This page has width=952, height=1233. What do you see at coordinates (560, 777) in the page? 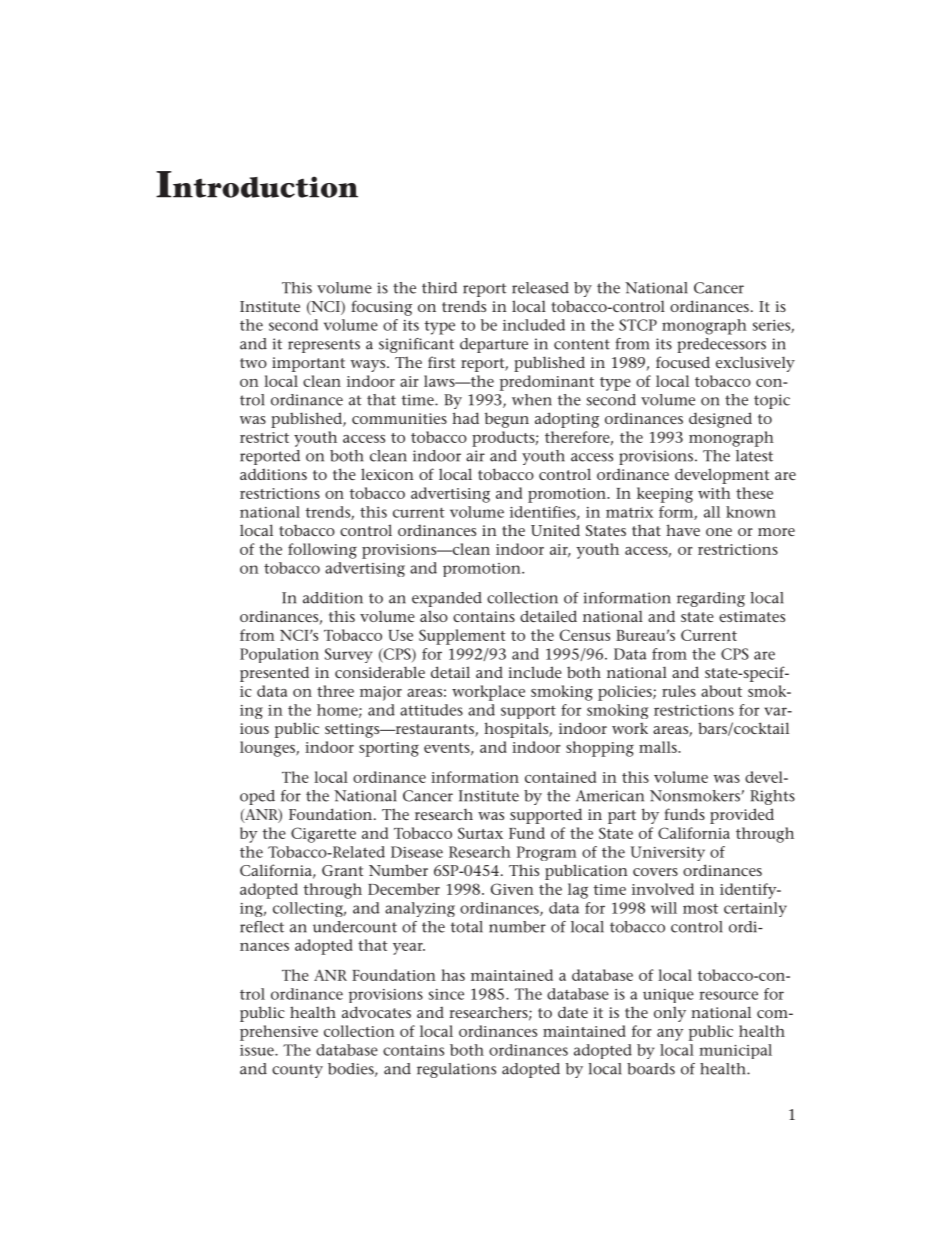
I see `contained` at bounding box center [560, 777].
